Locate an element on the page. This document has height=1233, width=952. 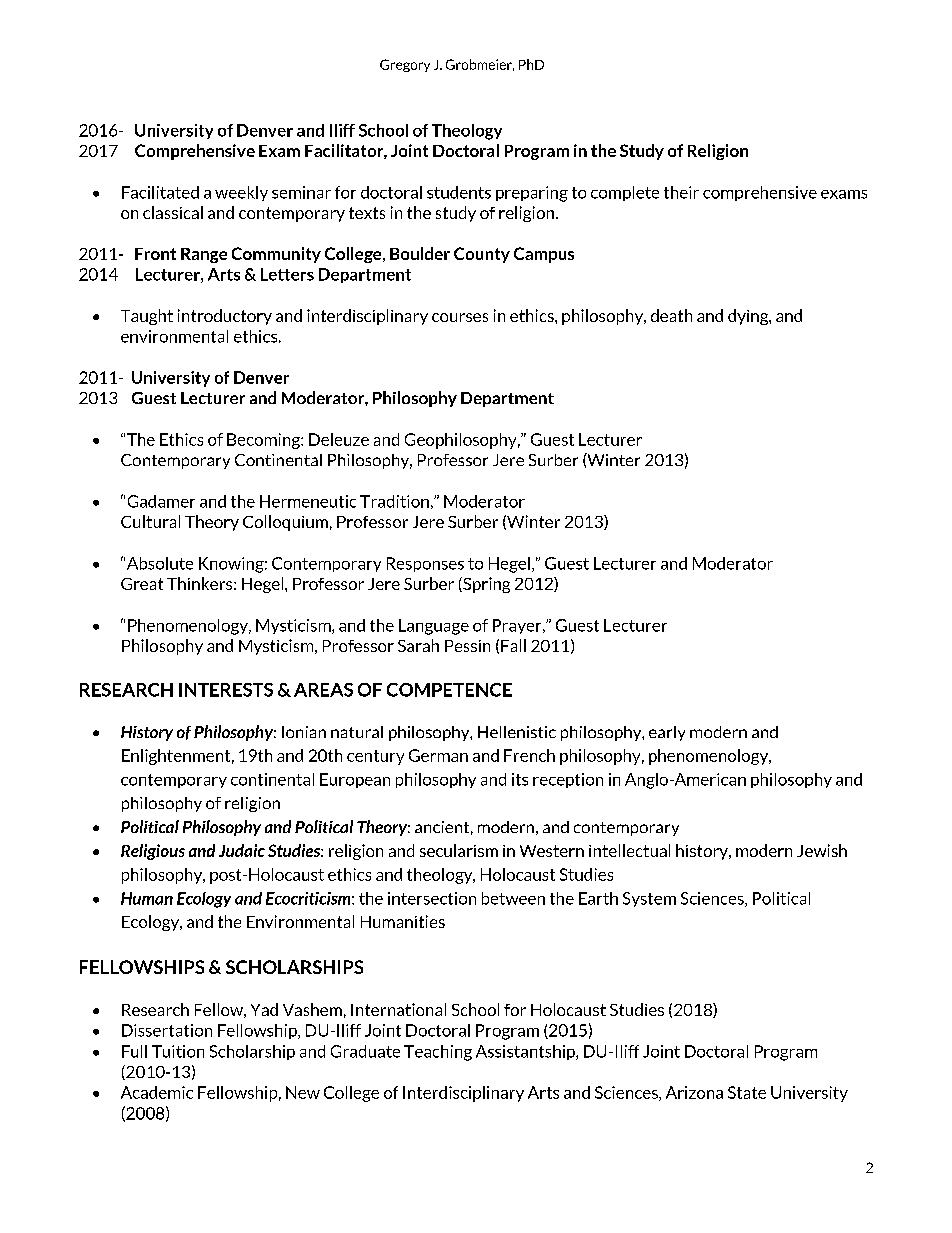
weekly is located at coordinates (241, 193).
